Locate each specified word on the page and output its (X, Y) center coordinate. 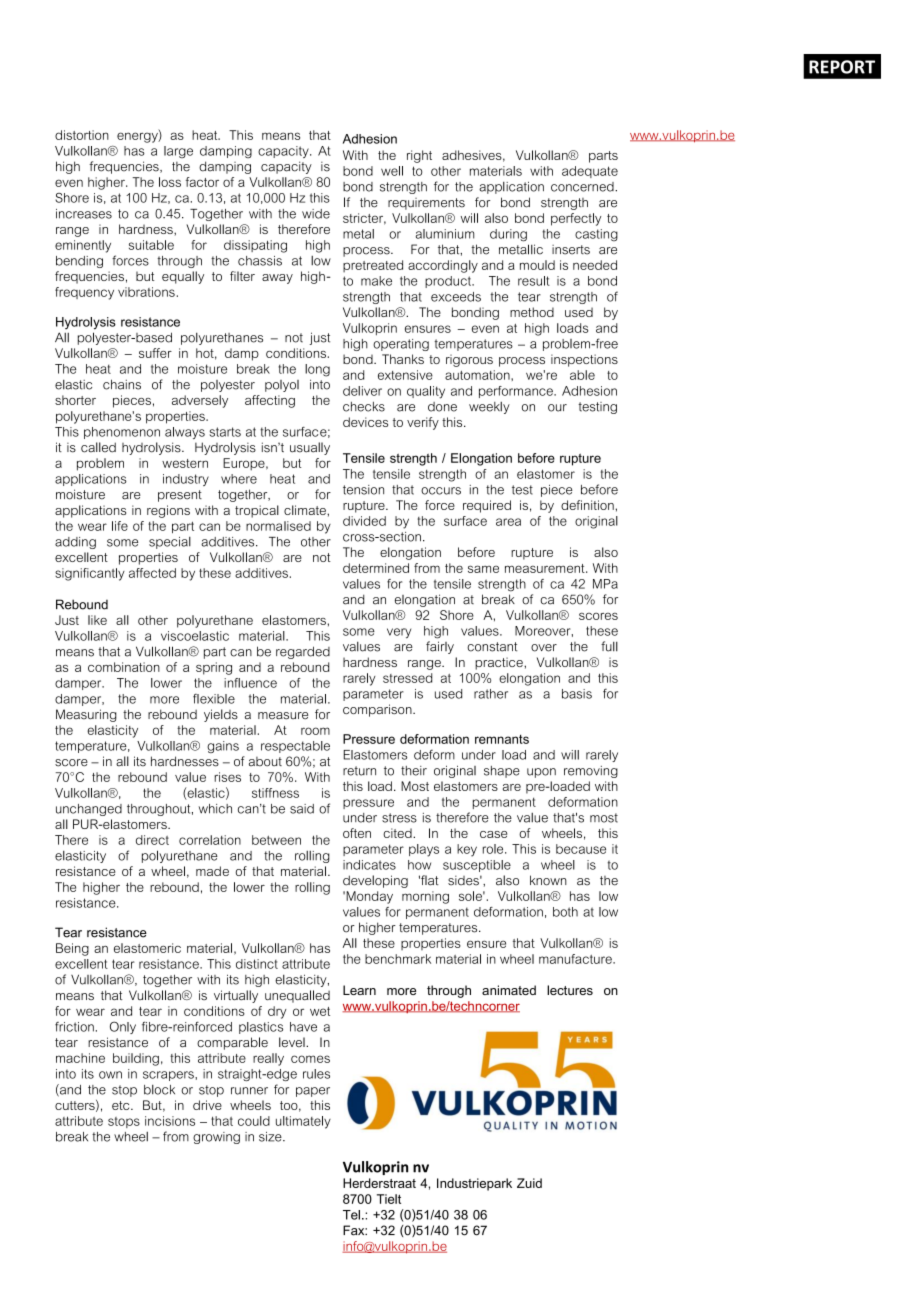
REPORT (842, 67)
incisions (170, 1121)
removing (591, 772)
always (185, 433)
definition (588, 505)
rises (227, 777)
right (419, 156)
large (178, 152)
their (414, 771)
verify (423, 423)
